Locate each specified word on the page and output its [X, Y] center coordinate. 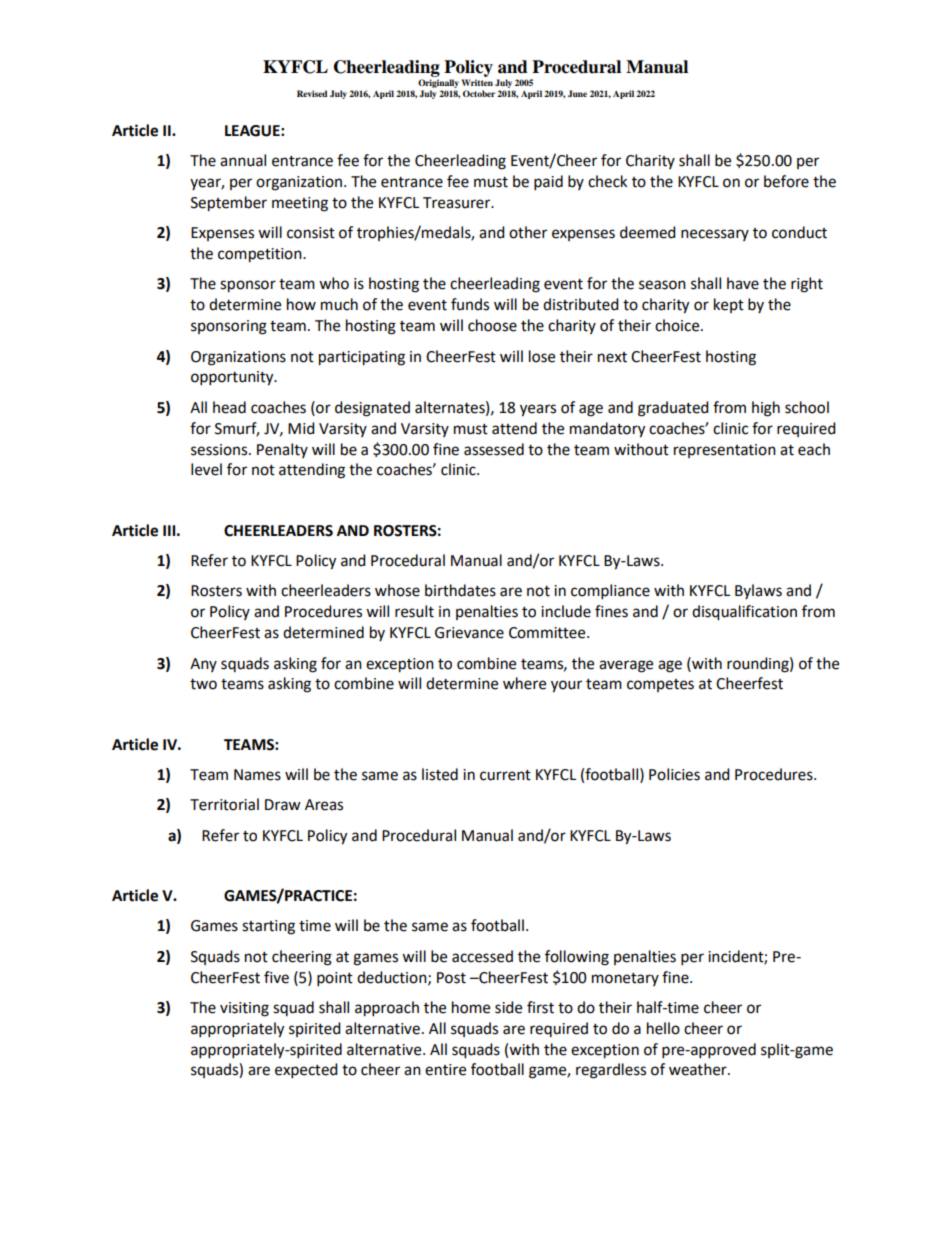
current [505, 775]
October [479, 93]
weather [699, 1069]
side [508, 1007]
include [566, 611]
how [301, 304]
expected [306, 1071]
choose [492, 325]
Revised [312, 93]
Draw [283, 805]
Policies [674, 774]
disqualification [744, 613]
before [786, 181]
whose [397, 590]
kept [729, 305]
